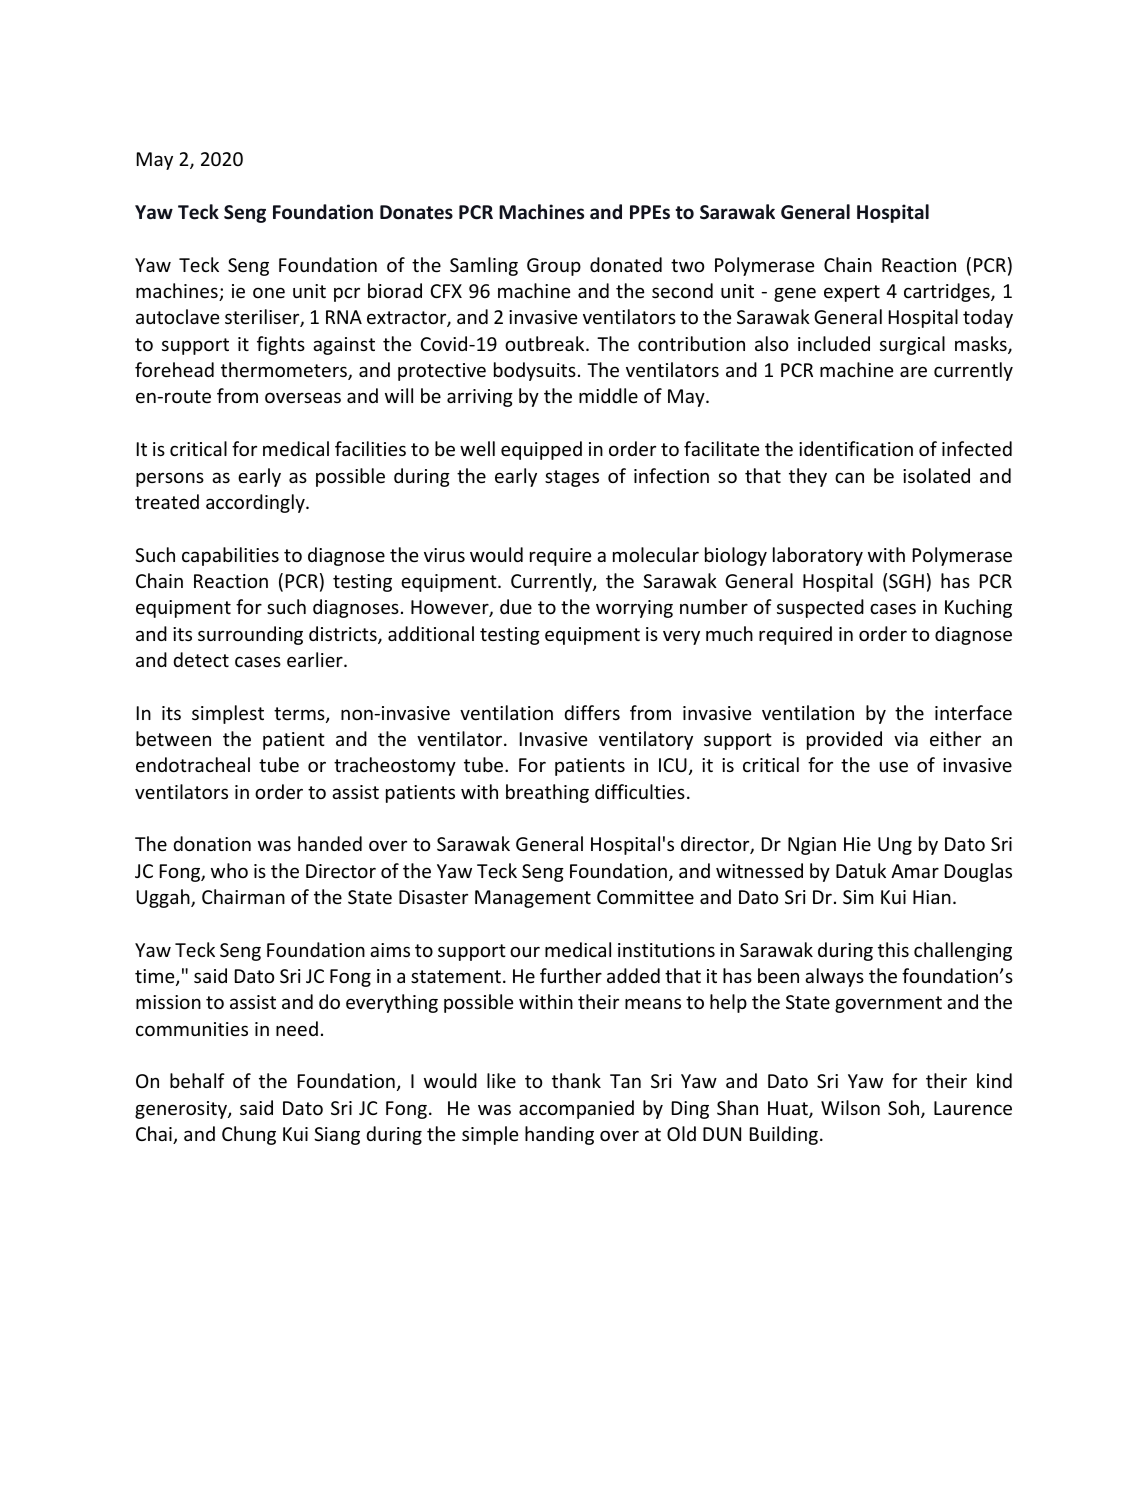 The image size is (1148, 1486). I want to click on equipped, so click(541, 450).
